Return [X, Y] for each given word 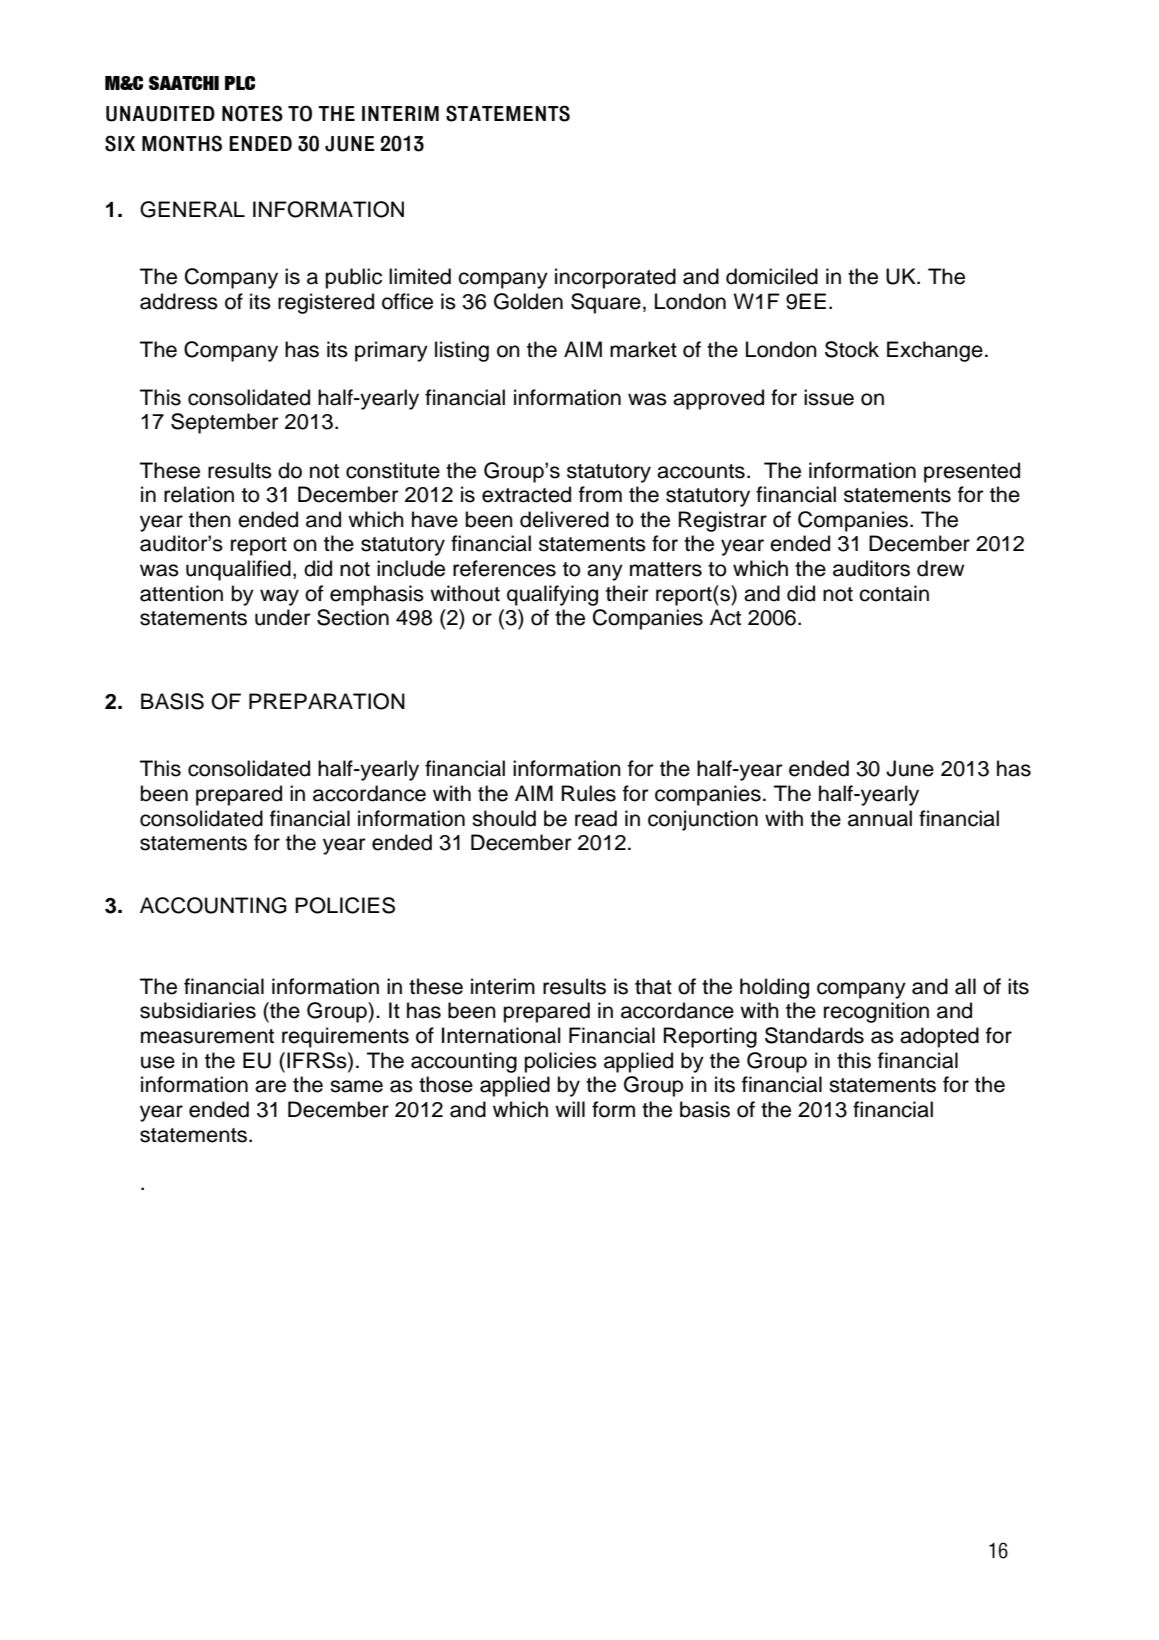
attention [181, 593]
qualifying [552, 595]
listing [462, 351]
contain [894, 593]
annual [880, 818]
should [504, 818]
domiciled [772, 276]
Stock [852, 349]
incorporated [615, 278]
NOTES [252, 113]
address [179, 301]
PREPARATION [327, 701]
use [158, 1062]
